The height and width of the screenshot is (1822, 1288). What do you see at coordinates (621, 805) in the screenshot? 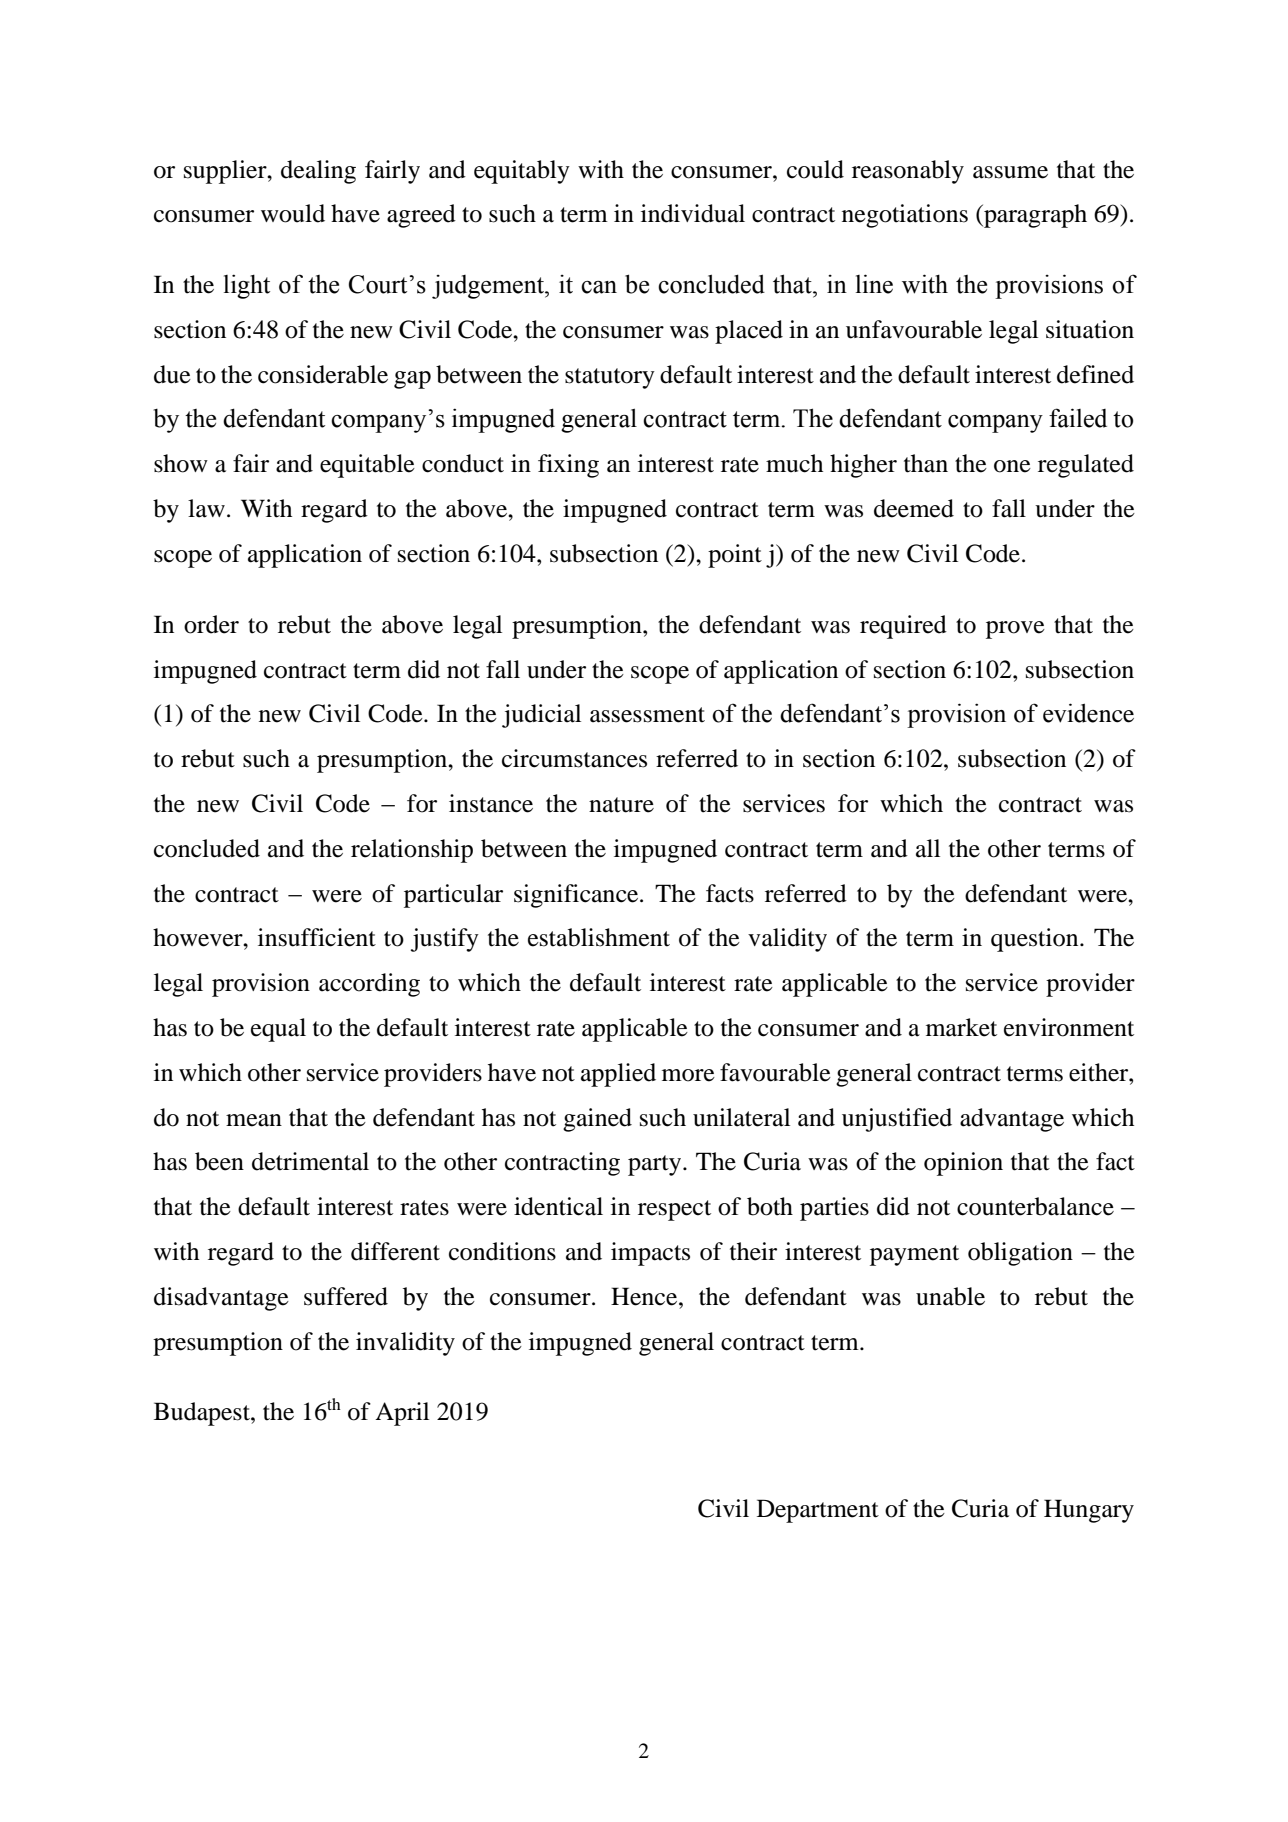
I see `nature` at bounding box center [621, 805].
